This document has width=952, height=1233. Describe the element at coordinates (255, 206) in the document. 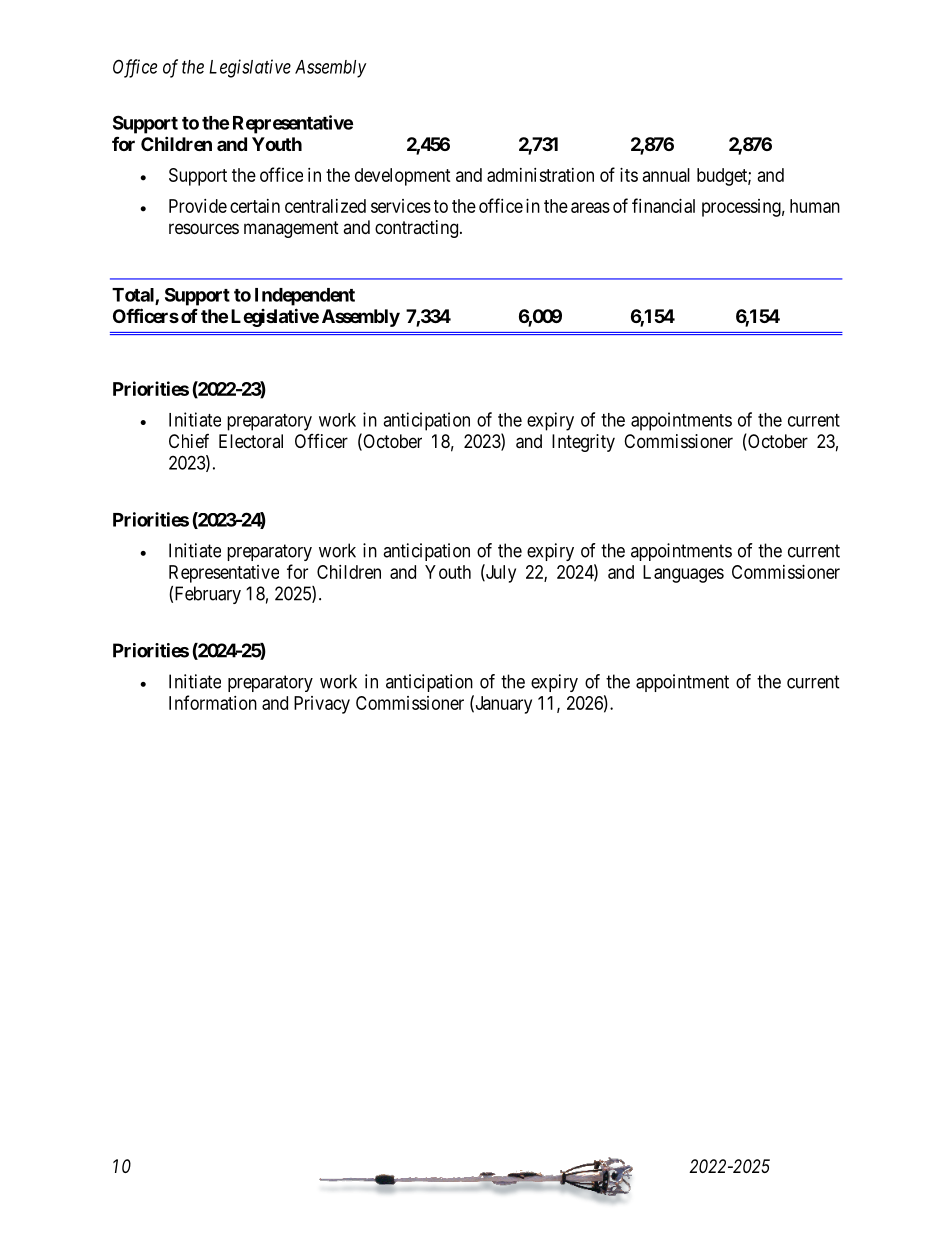

I see `certain` at that location.
